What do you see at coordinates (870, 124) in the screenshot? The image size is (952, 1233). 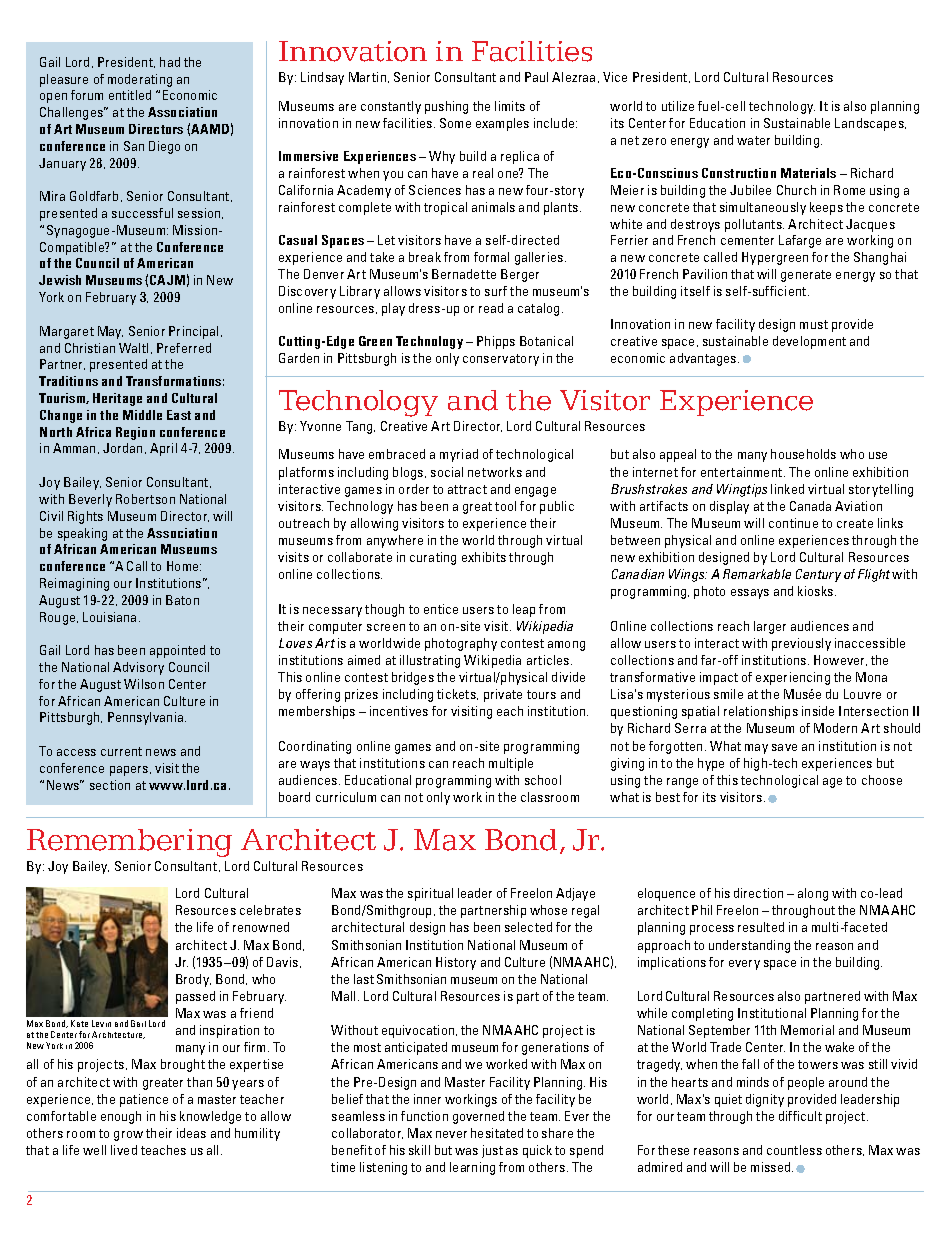 I see `Landscapes` at bounding box center [870, 124].
